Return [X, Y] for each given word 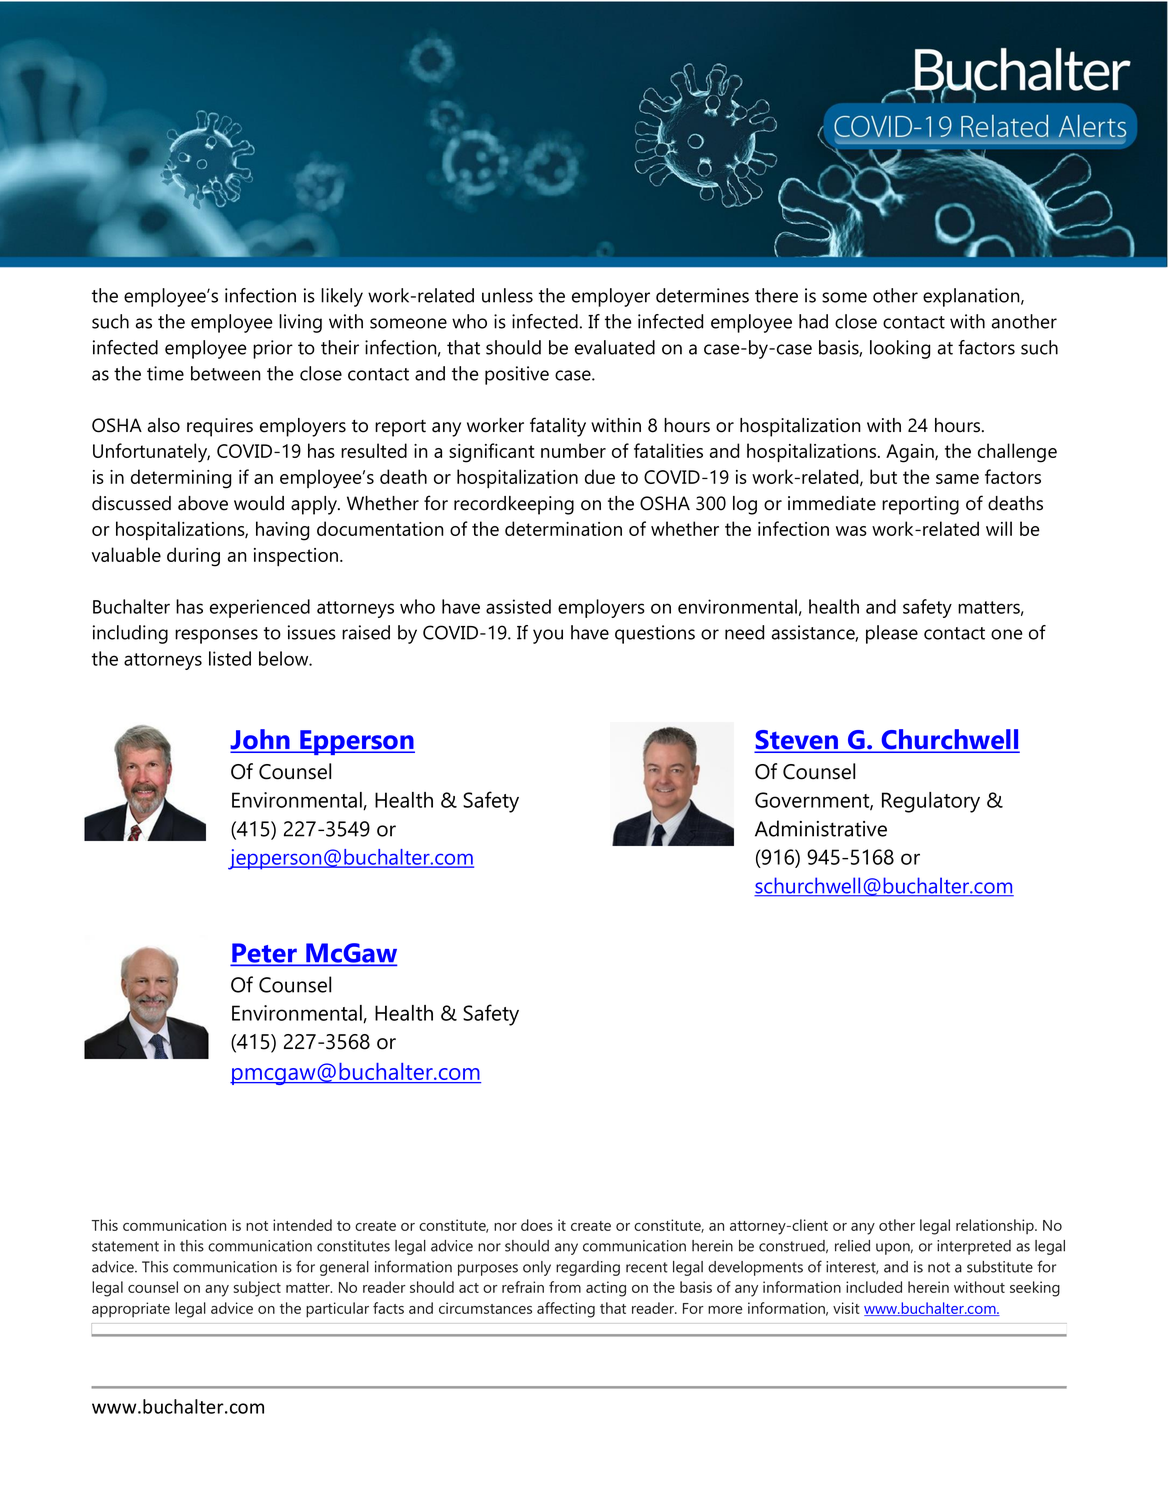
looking [900, 349]
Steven [798, 741]
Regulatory [931, 802]
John [261, 740]
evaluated [615, 347]
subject [257, 1289]
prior [273, 349]
